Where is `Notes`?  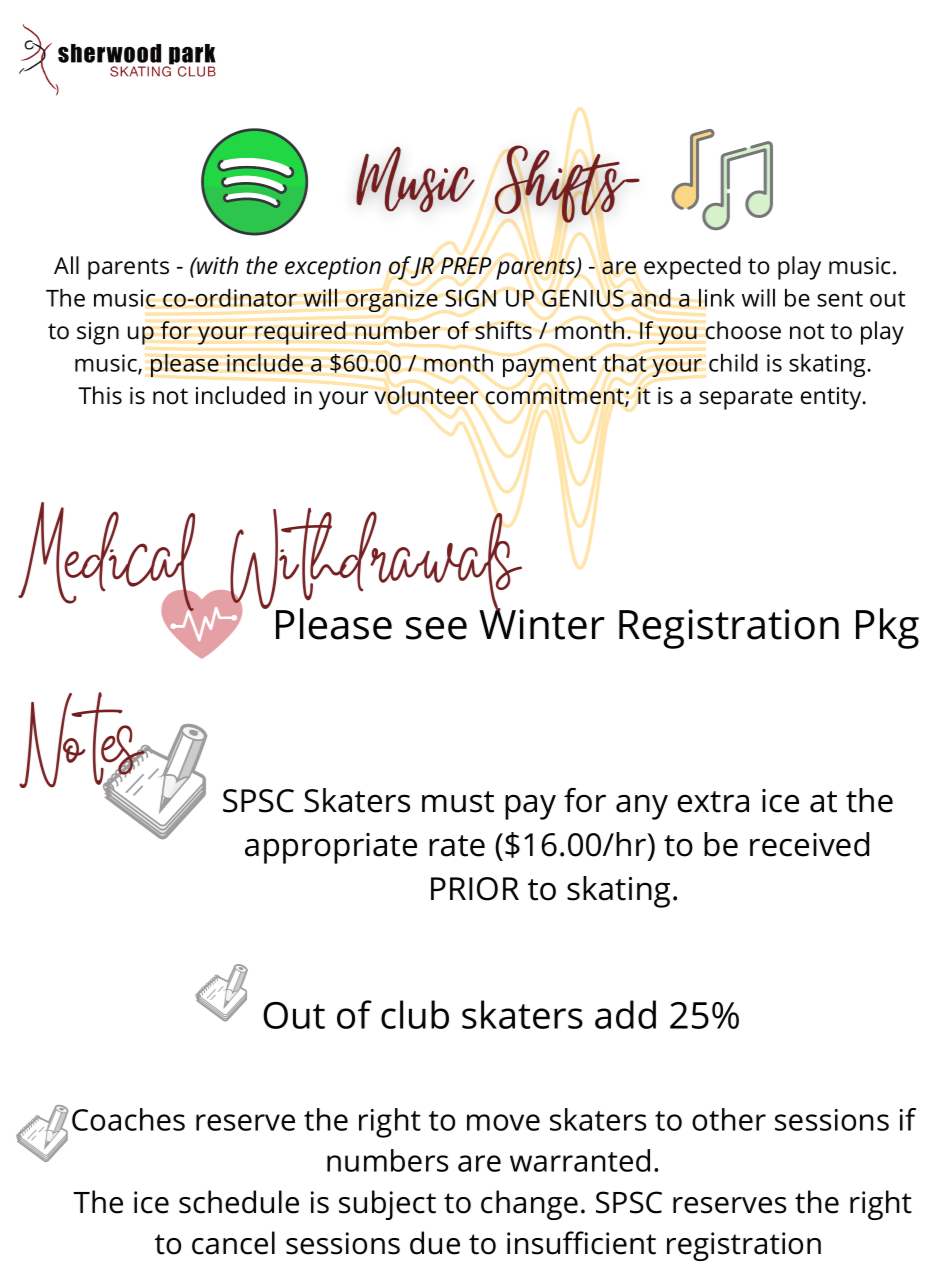
Notes is located at coordinates (83, 741).
